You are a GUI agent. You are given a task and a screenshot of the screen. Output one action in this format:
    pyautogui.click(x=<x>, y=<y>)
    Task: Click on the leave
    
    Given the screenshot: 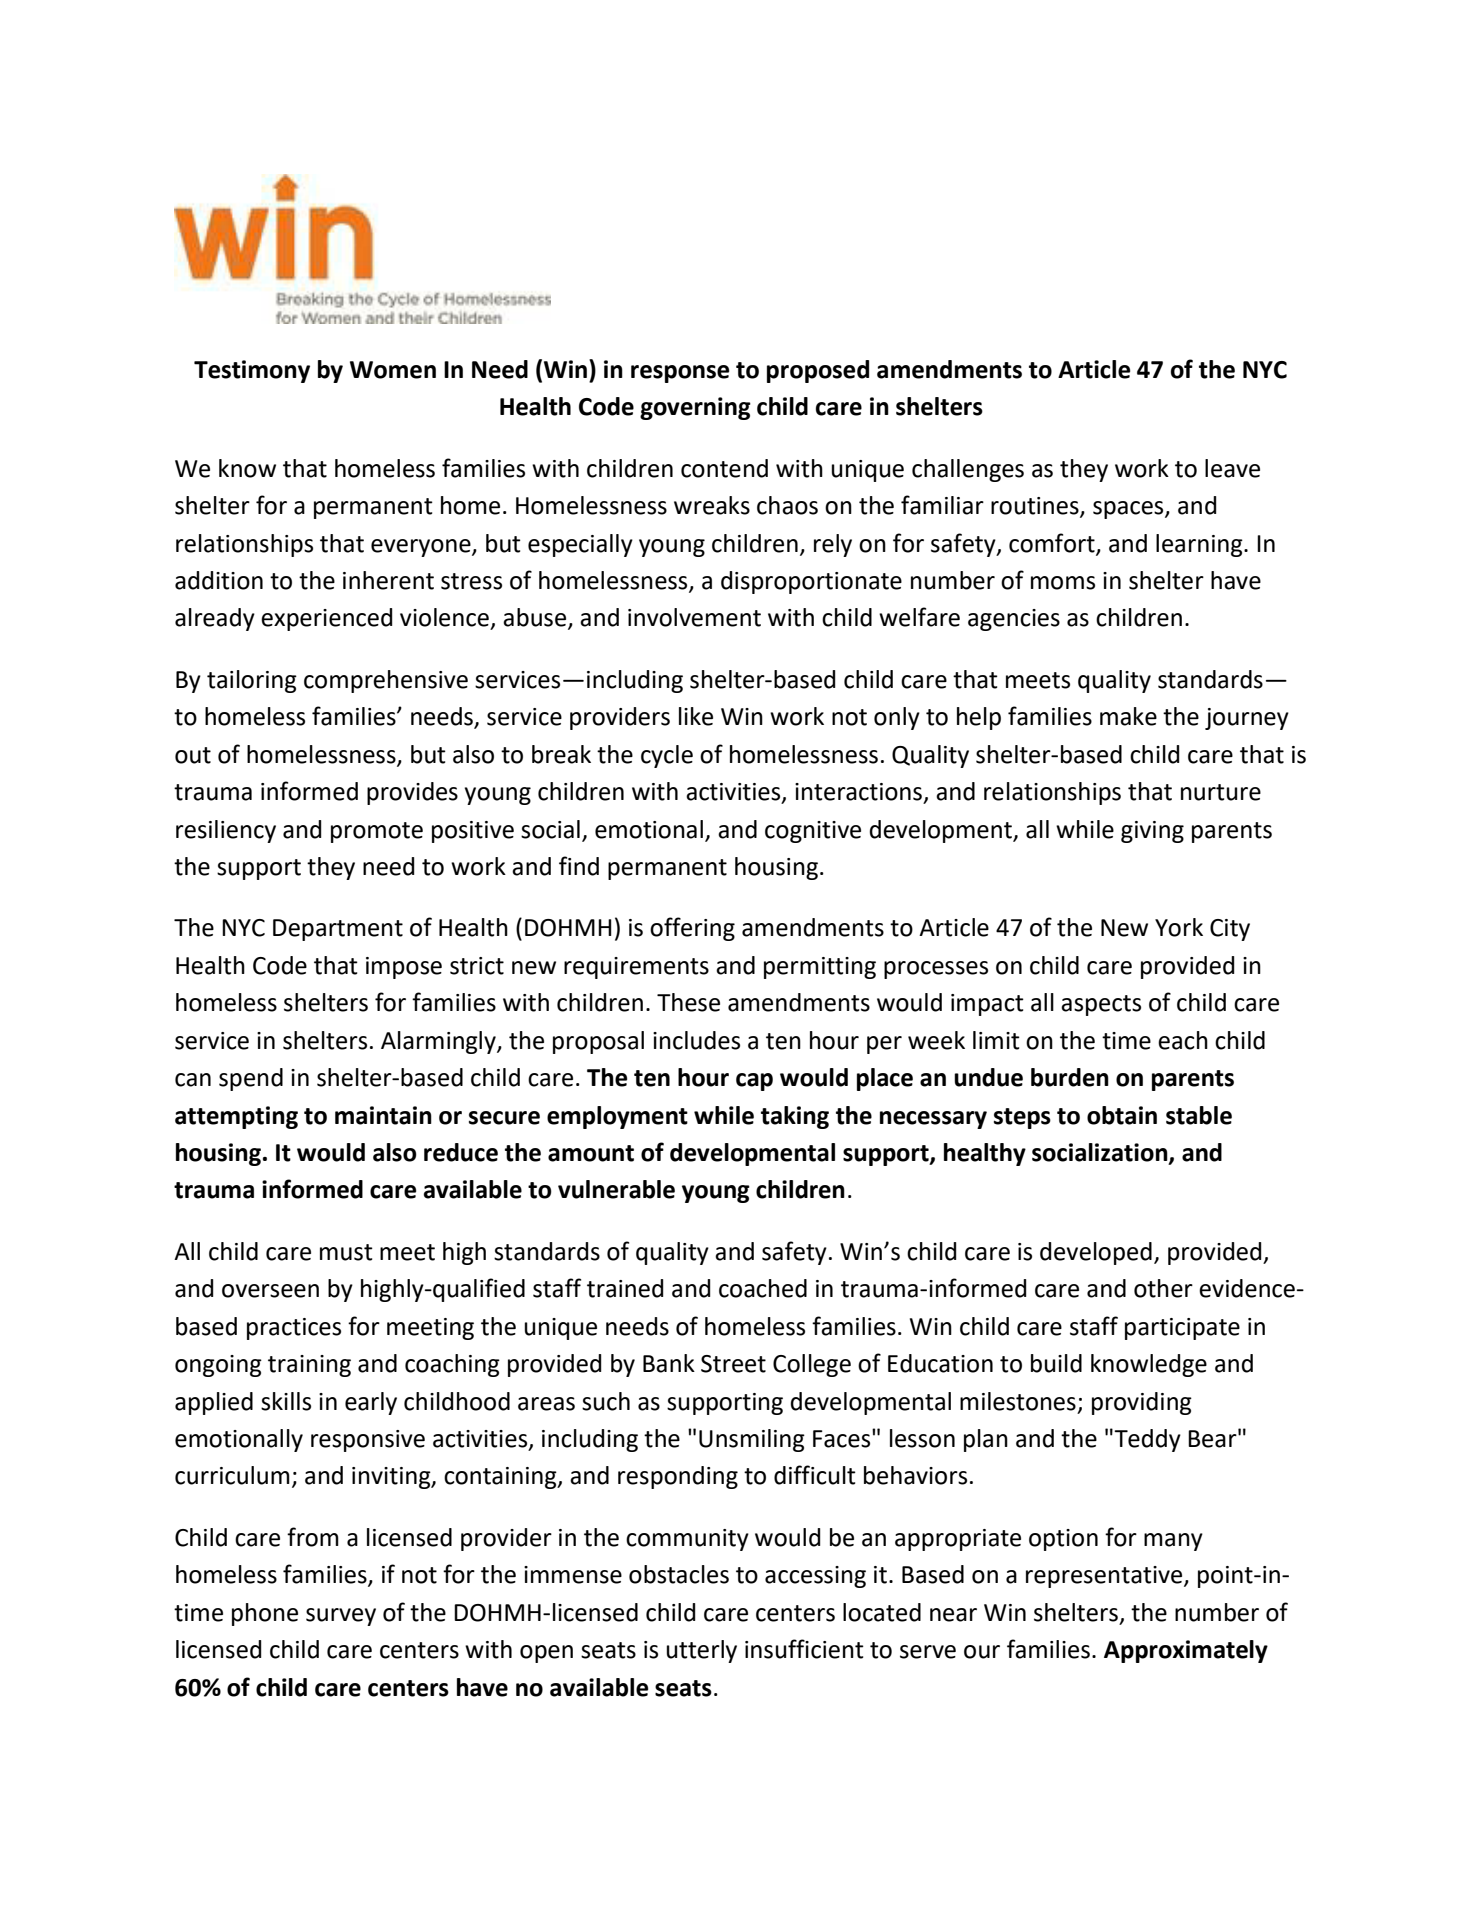 What is the action you would take?
    pyautogui.click(x=1232, y=468)
